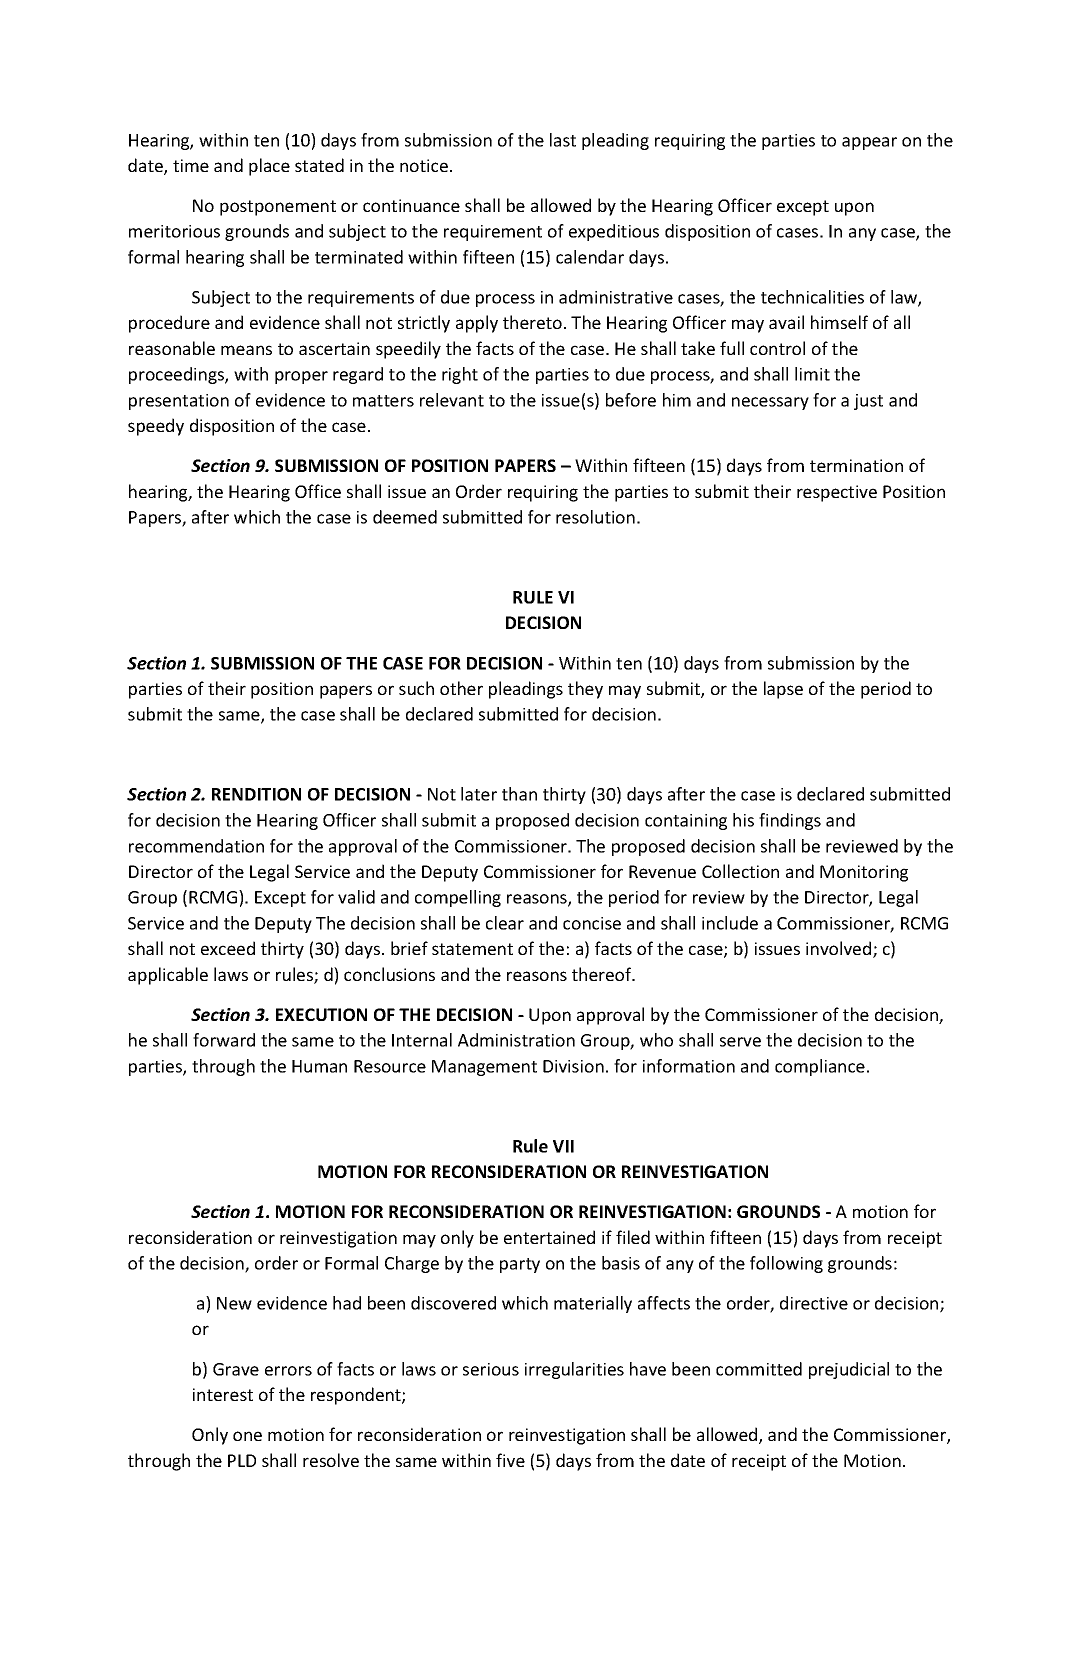 The height and width of the screenshot is (1663, 1087). Describe the element at coordinates (869, 143) in the screenshot. I see `appear` at that location.
